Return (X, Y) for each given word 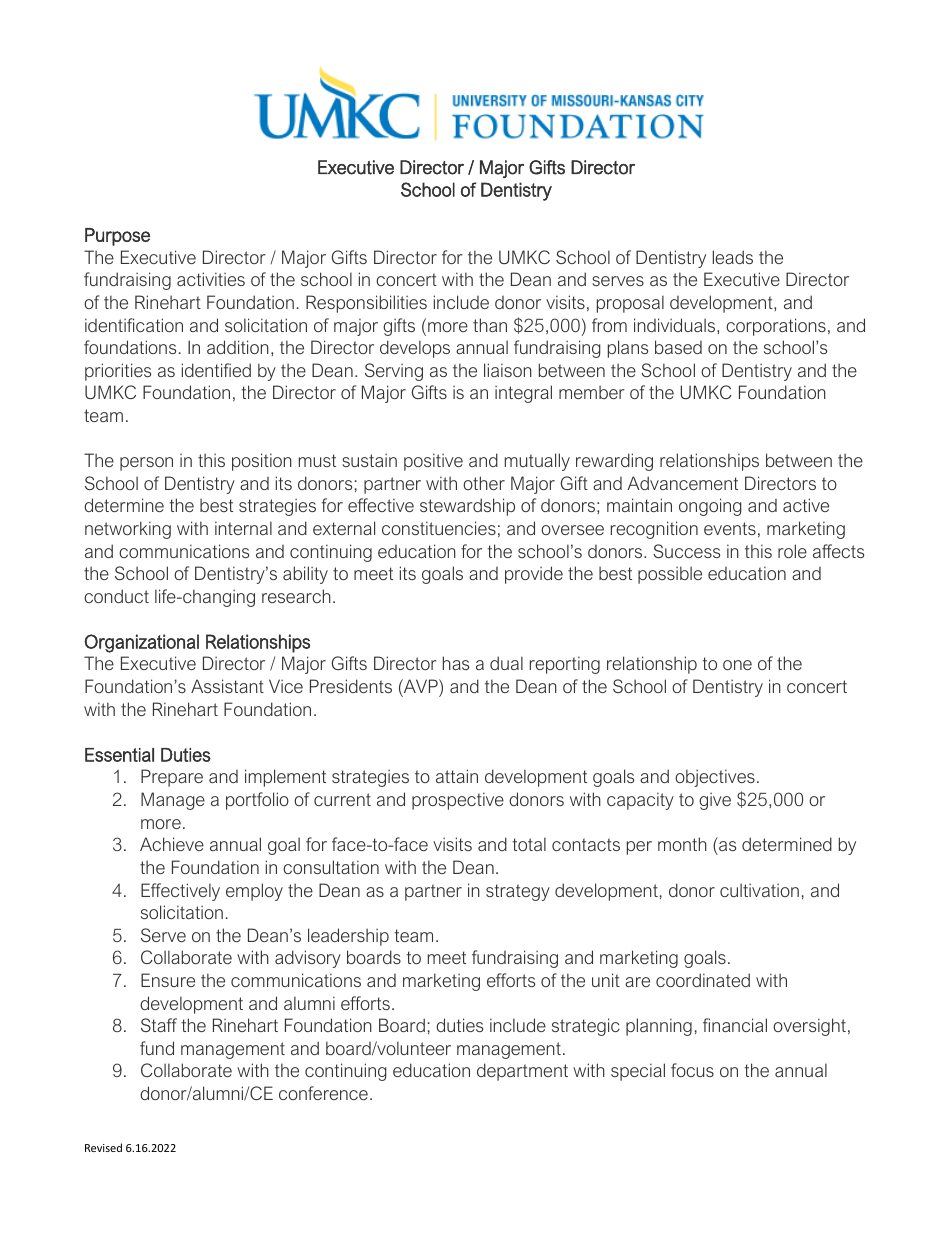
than (490, 325)
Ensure (168, 980)
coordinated (703, 980)
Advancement (682, 483)
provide (534, 575)
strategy (518, 892)
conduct (116, 596)
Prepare (172, 778)
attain (457, 776)
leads (733, 257)
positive (433, 462)
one (737, 665)
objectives (715, 778)
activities (211, 279)
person (146, 464)
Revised (103, 1147)
